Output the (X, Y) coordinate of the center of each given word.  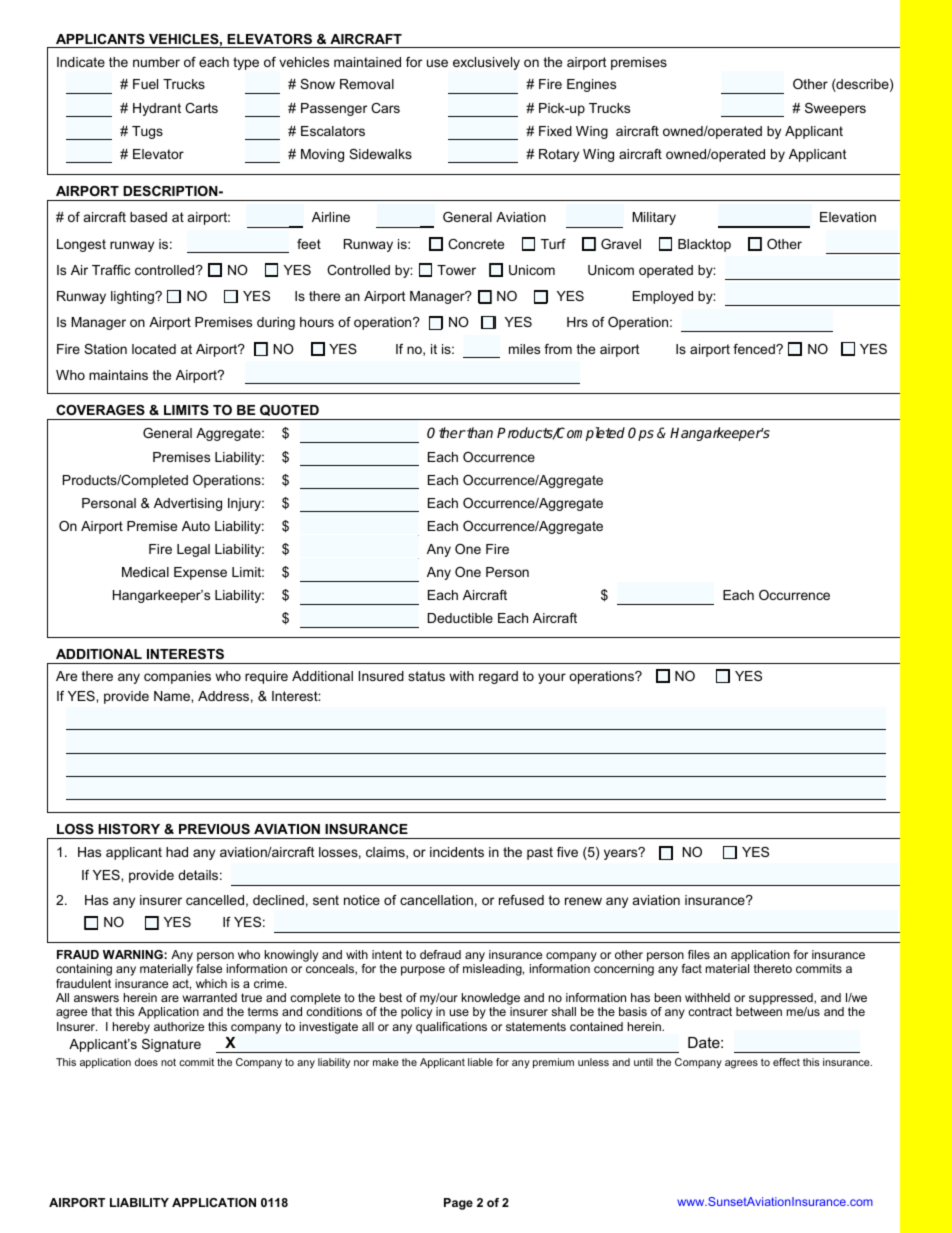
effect (786, 1062)
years (622, 854)
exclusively (486, 63)
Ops (641, 434)
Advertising (188, 504)
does (146, 1062)
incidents (457, 852)
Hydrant (157, 109)
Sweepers (835, 109)
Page (458, 1204)
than (479, 432)
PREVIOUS (214, 829)
